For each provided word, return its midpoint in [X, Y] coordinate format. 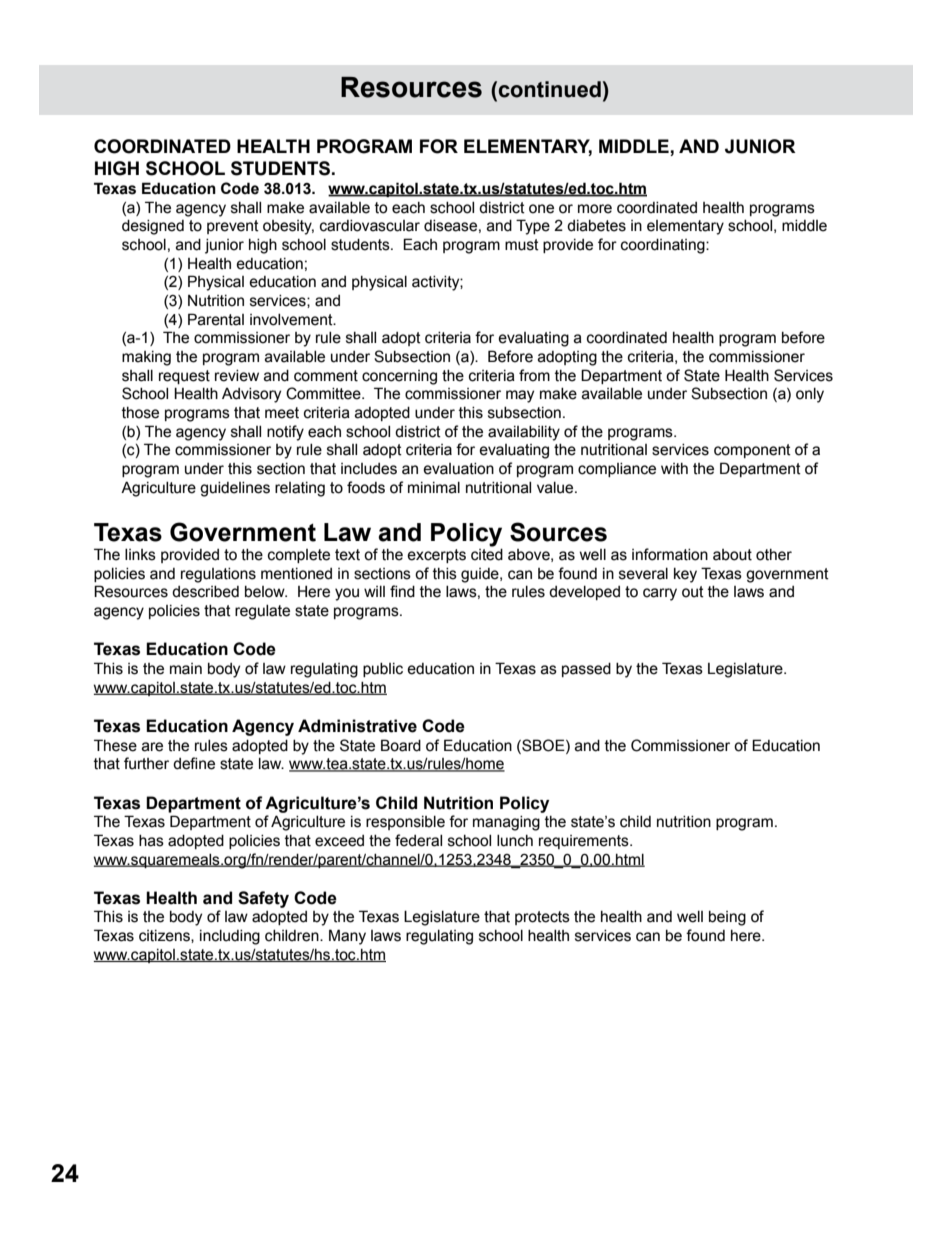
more [595, 209]
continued [550, 89]
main [186, 669]
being [727, 918]
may [520, 396]
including [230, 937]
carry [660, 594]
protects [542, 918]
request [184, 377]
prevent [233, 227]
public [383, 670]
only [810, 395]
